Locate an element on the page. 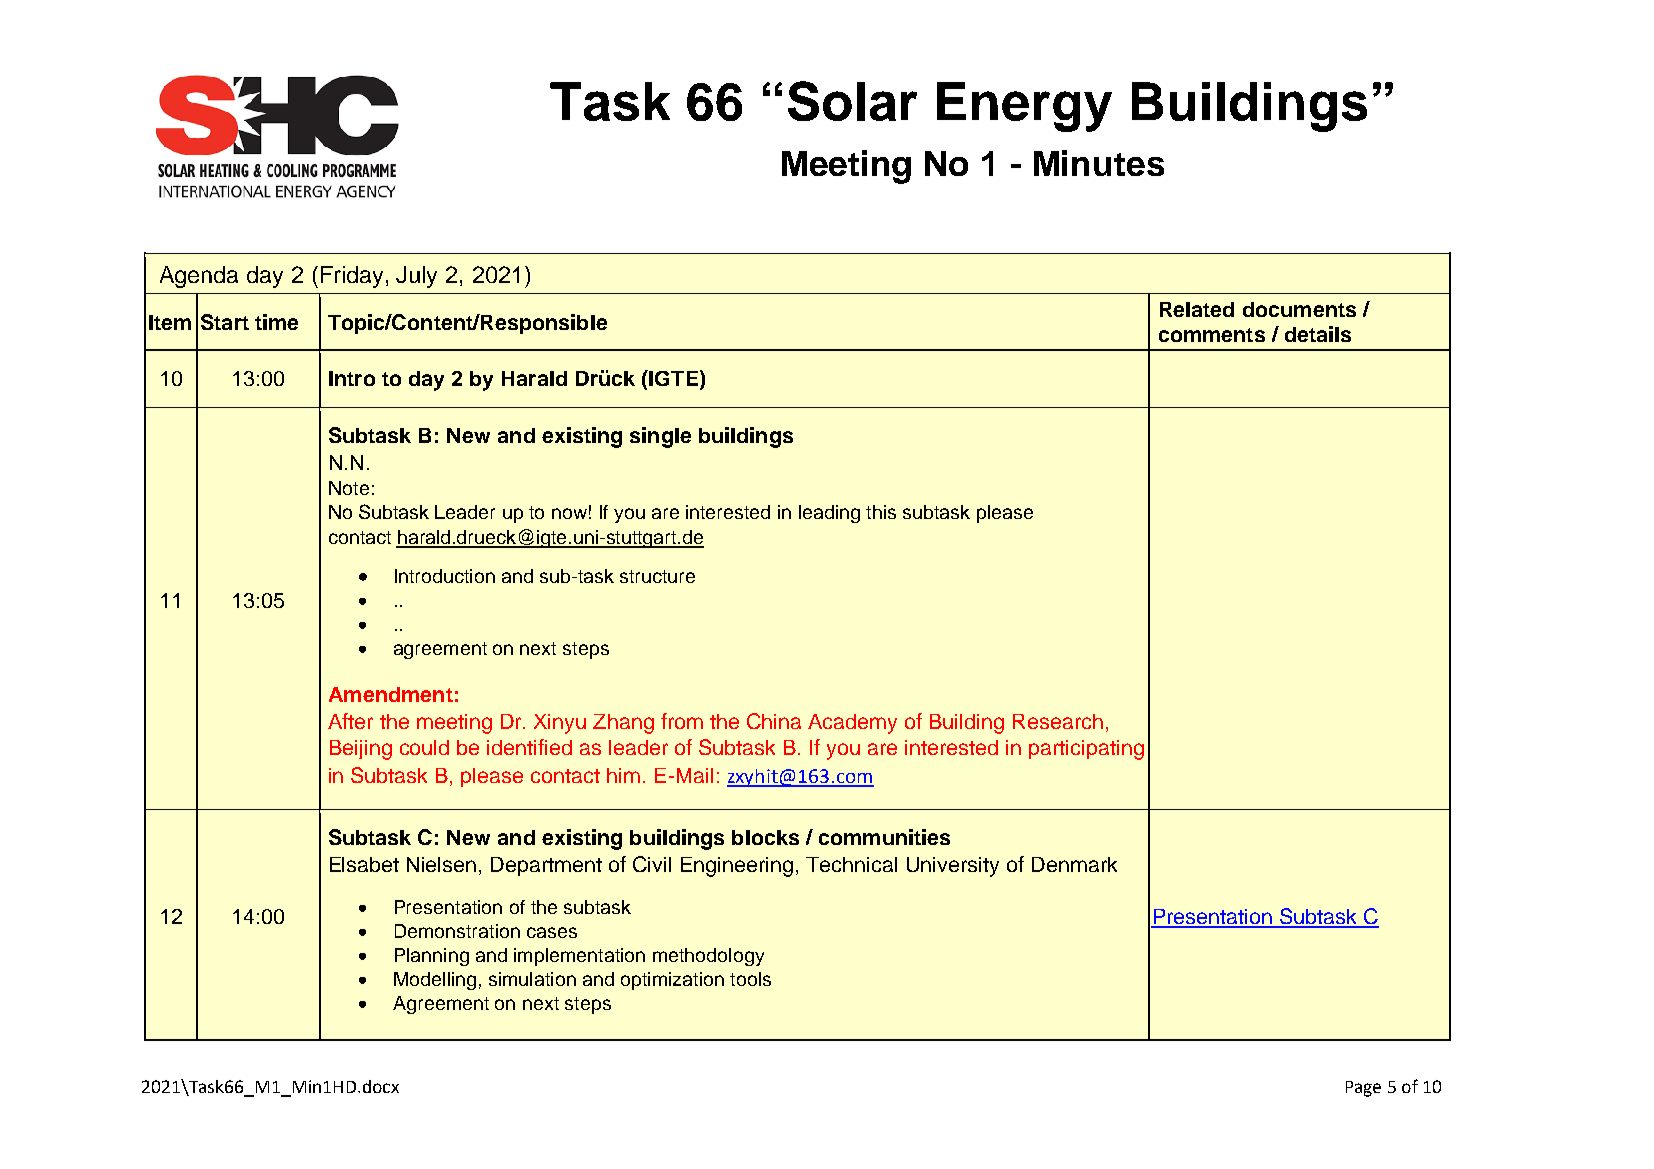 This document has width=1654, height=1169. Friday is located at coordinates (352, 277).
